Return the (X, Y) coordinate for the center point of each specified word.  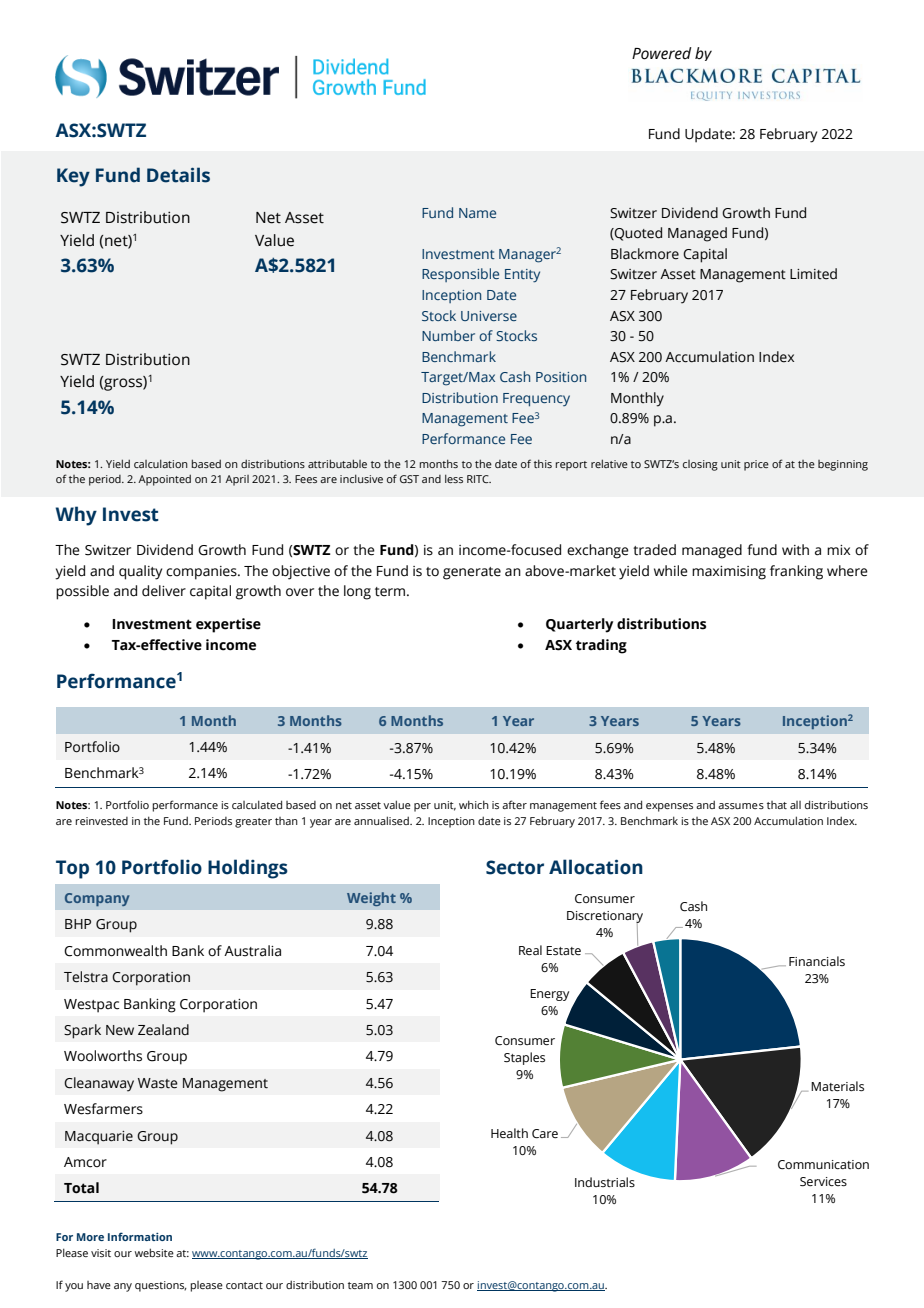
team (360, 1285)
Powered (662, 53)
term (391, 592)
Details (178, 175)
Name (477, 213)
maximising (729, 573)
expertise (228, 625)
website (154, 1252)
